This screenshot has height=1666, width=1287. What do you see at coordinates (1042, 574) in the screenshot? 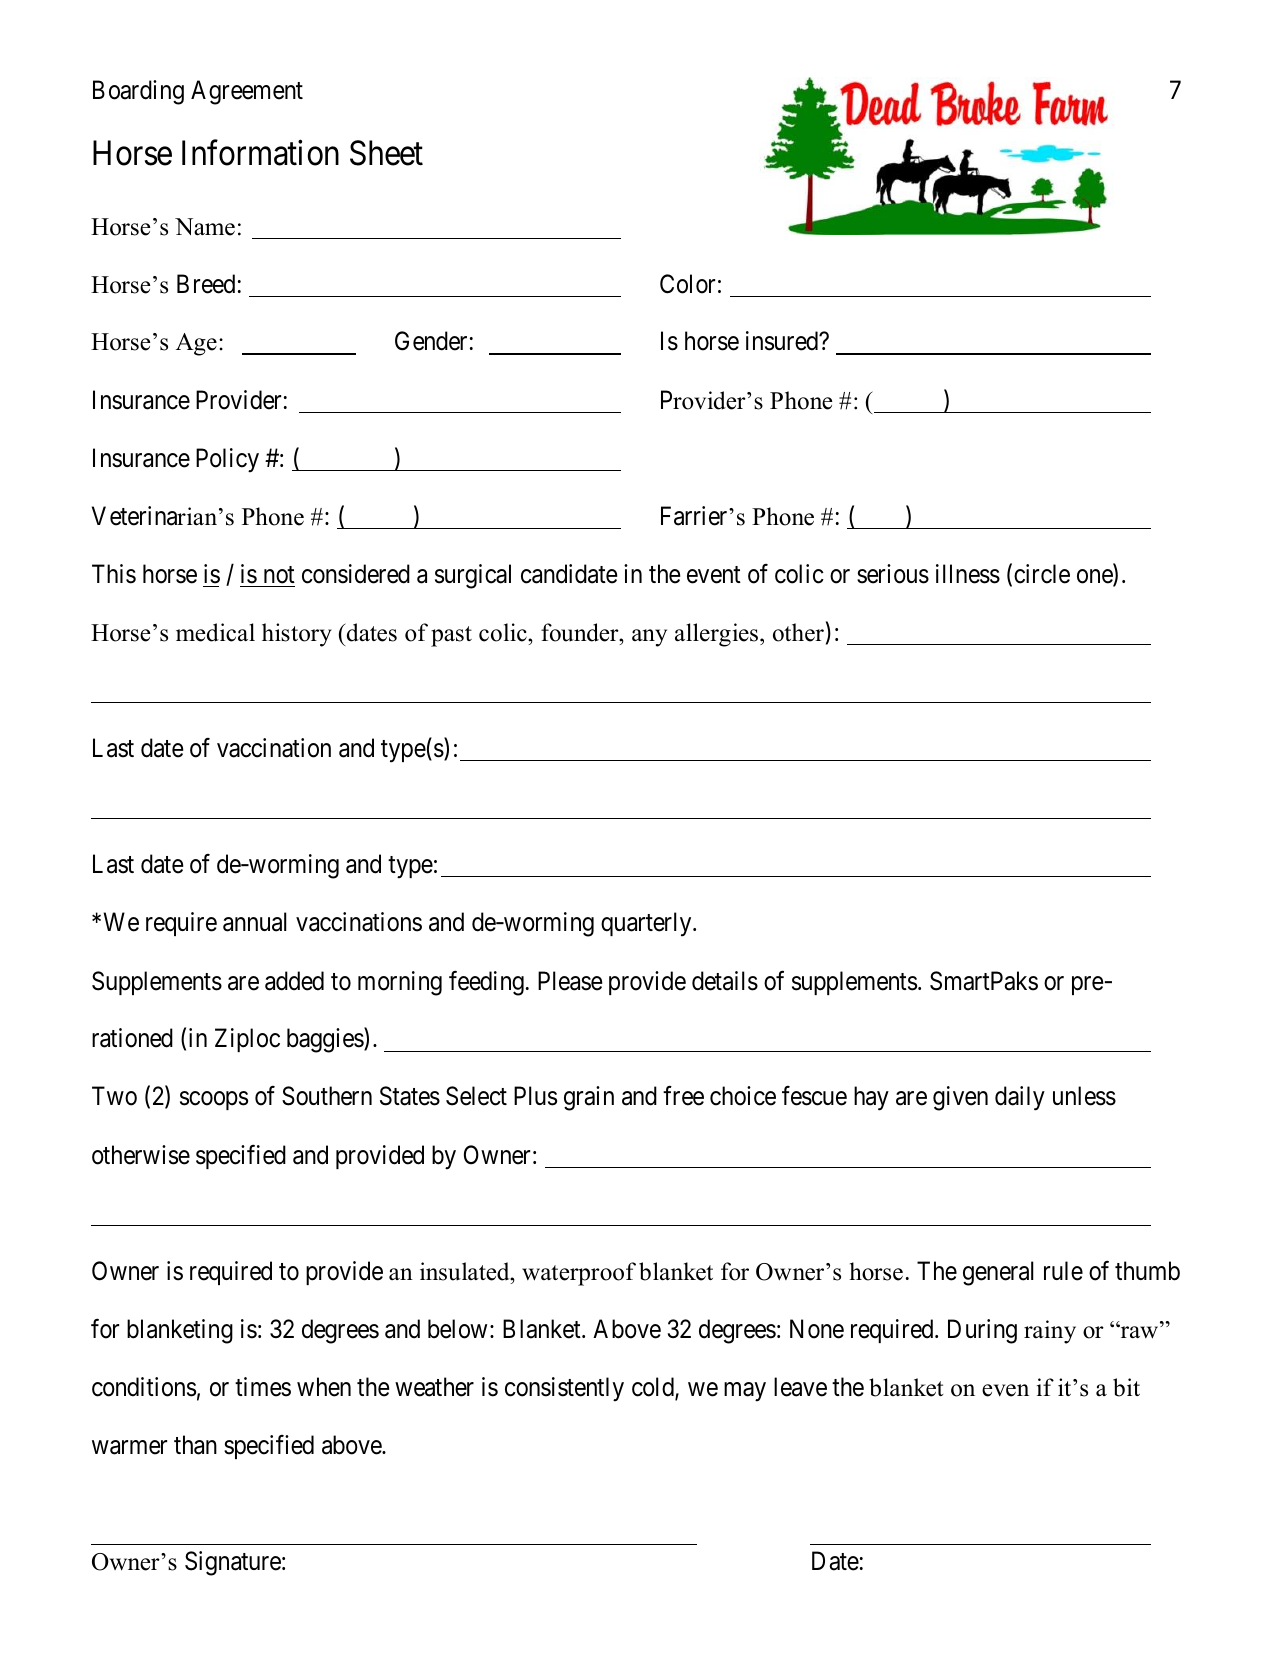
I see `circle` at bounding box center [1042, 574].
